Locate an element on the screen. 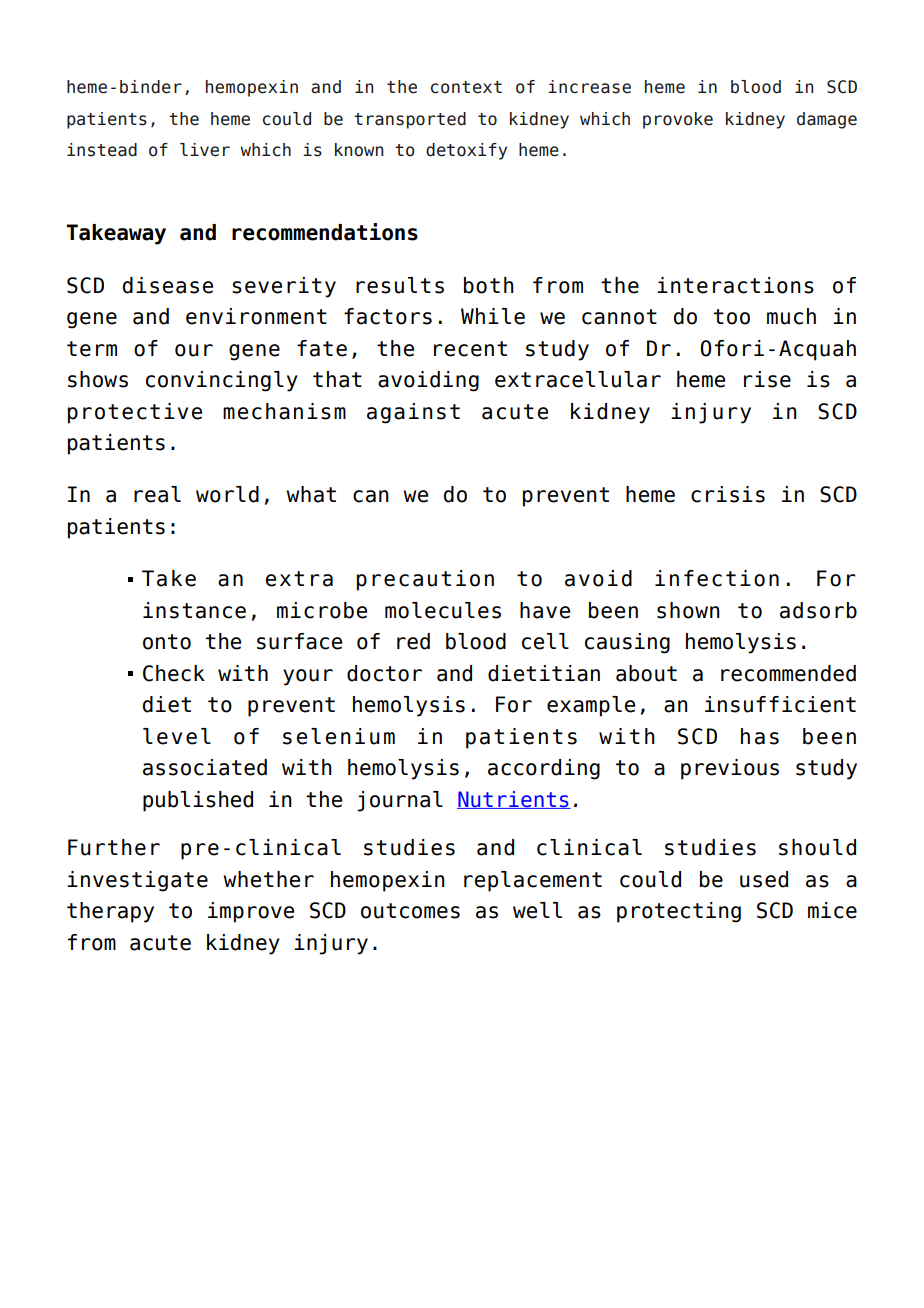  investigate is located at coordinates (137, 881).
